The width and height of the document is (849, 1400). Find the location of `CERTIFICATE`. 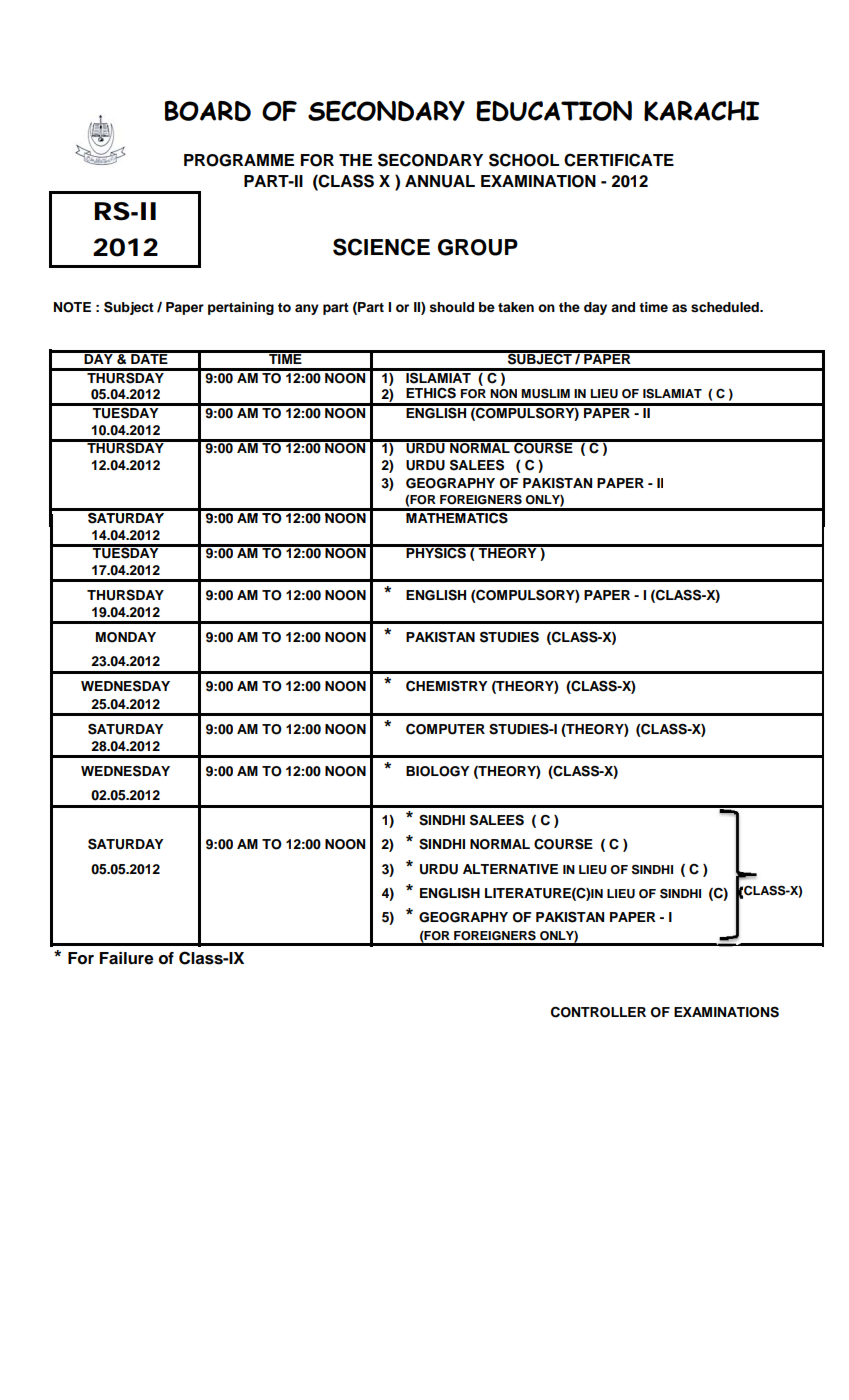

CERTIFICATE is located at coordinates (619, 160).
